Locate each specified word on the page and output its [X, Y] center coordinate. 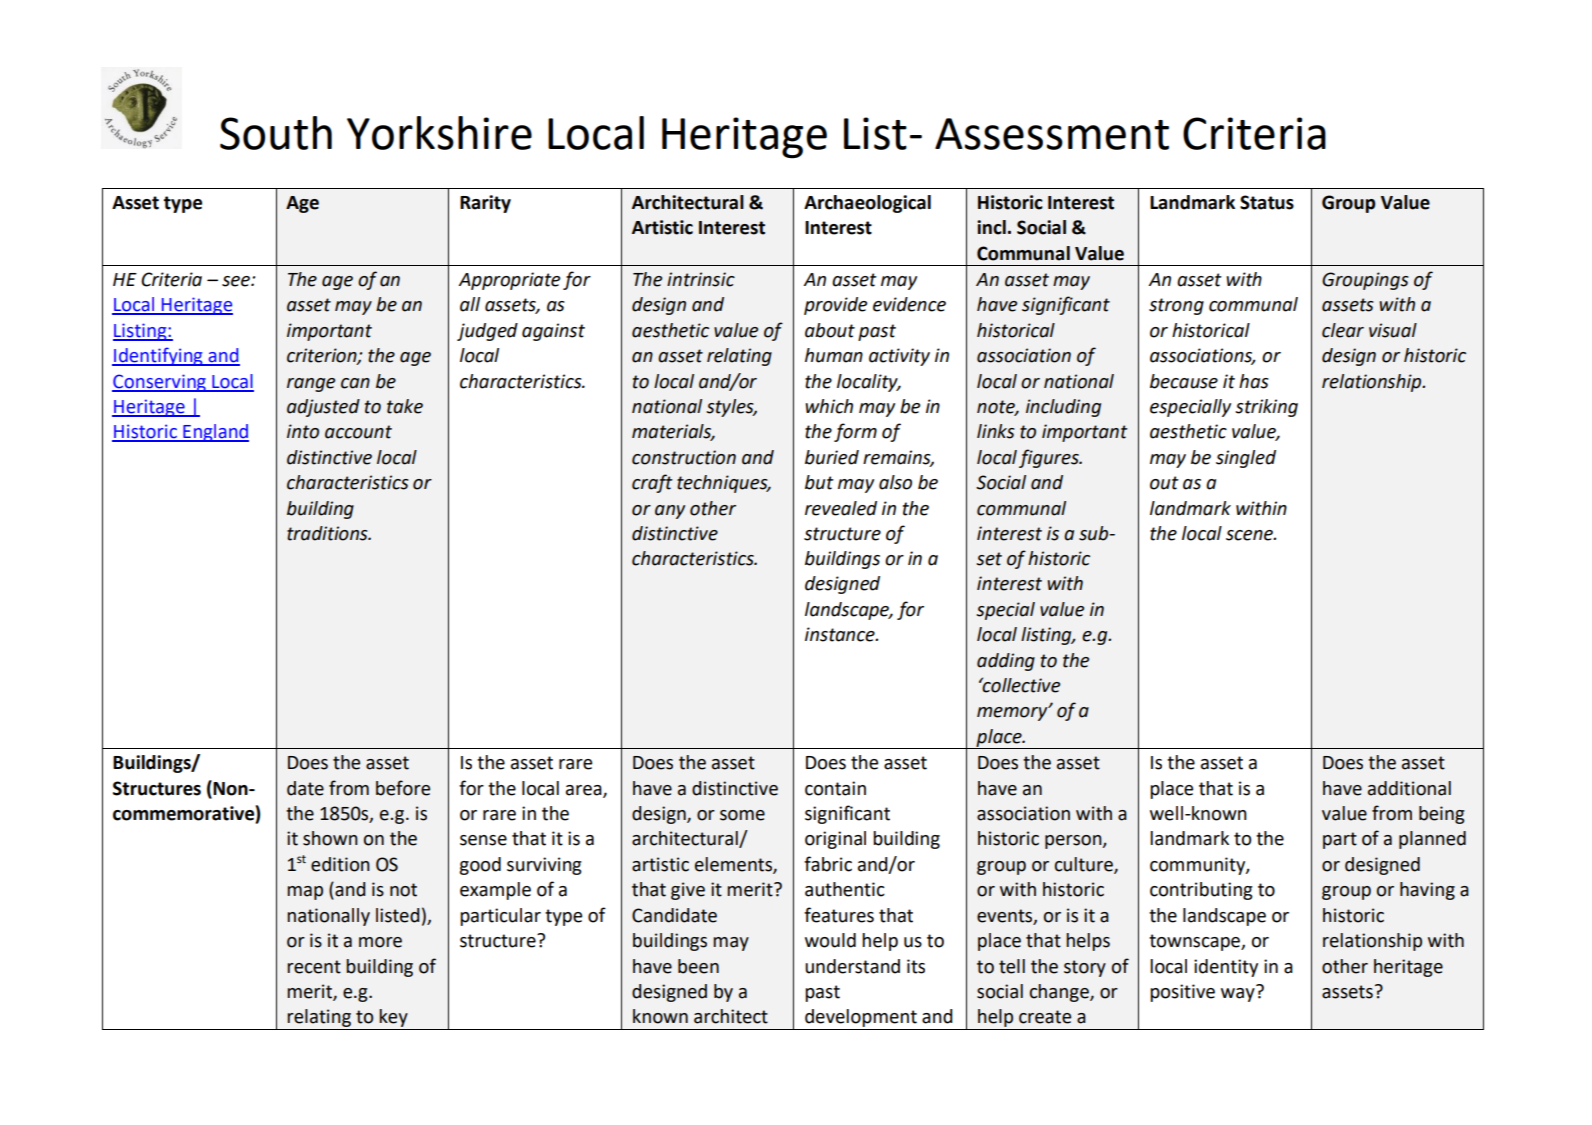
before [403, 788]
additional [1409, 788]
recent [314, 967]
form [855, 432]
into [303, 431]
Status [1267, 202]
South [276, 133]
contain [835, 788]
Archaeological [867, 204]
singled [1246, 459]
